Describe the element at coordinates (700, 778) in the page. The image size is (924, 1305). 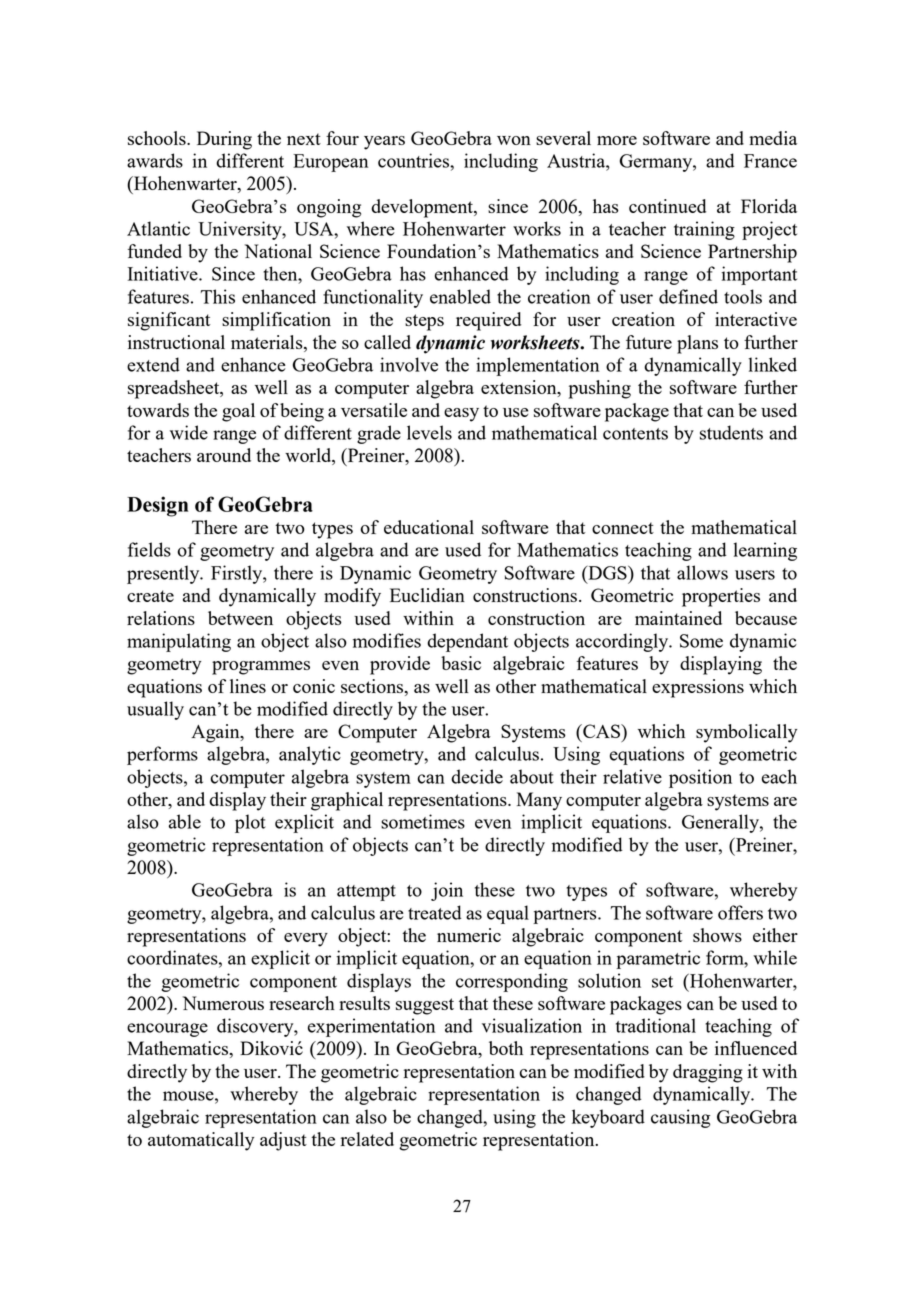
I see `position` at that location.
